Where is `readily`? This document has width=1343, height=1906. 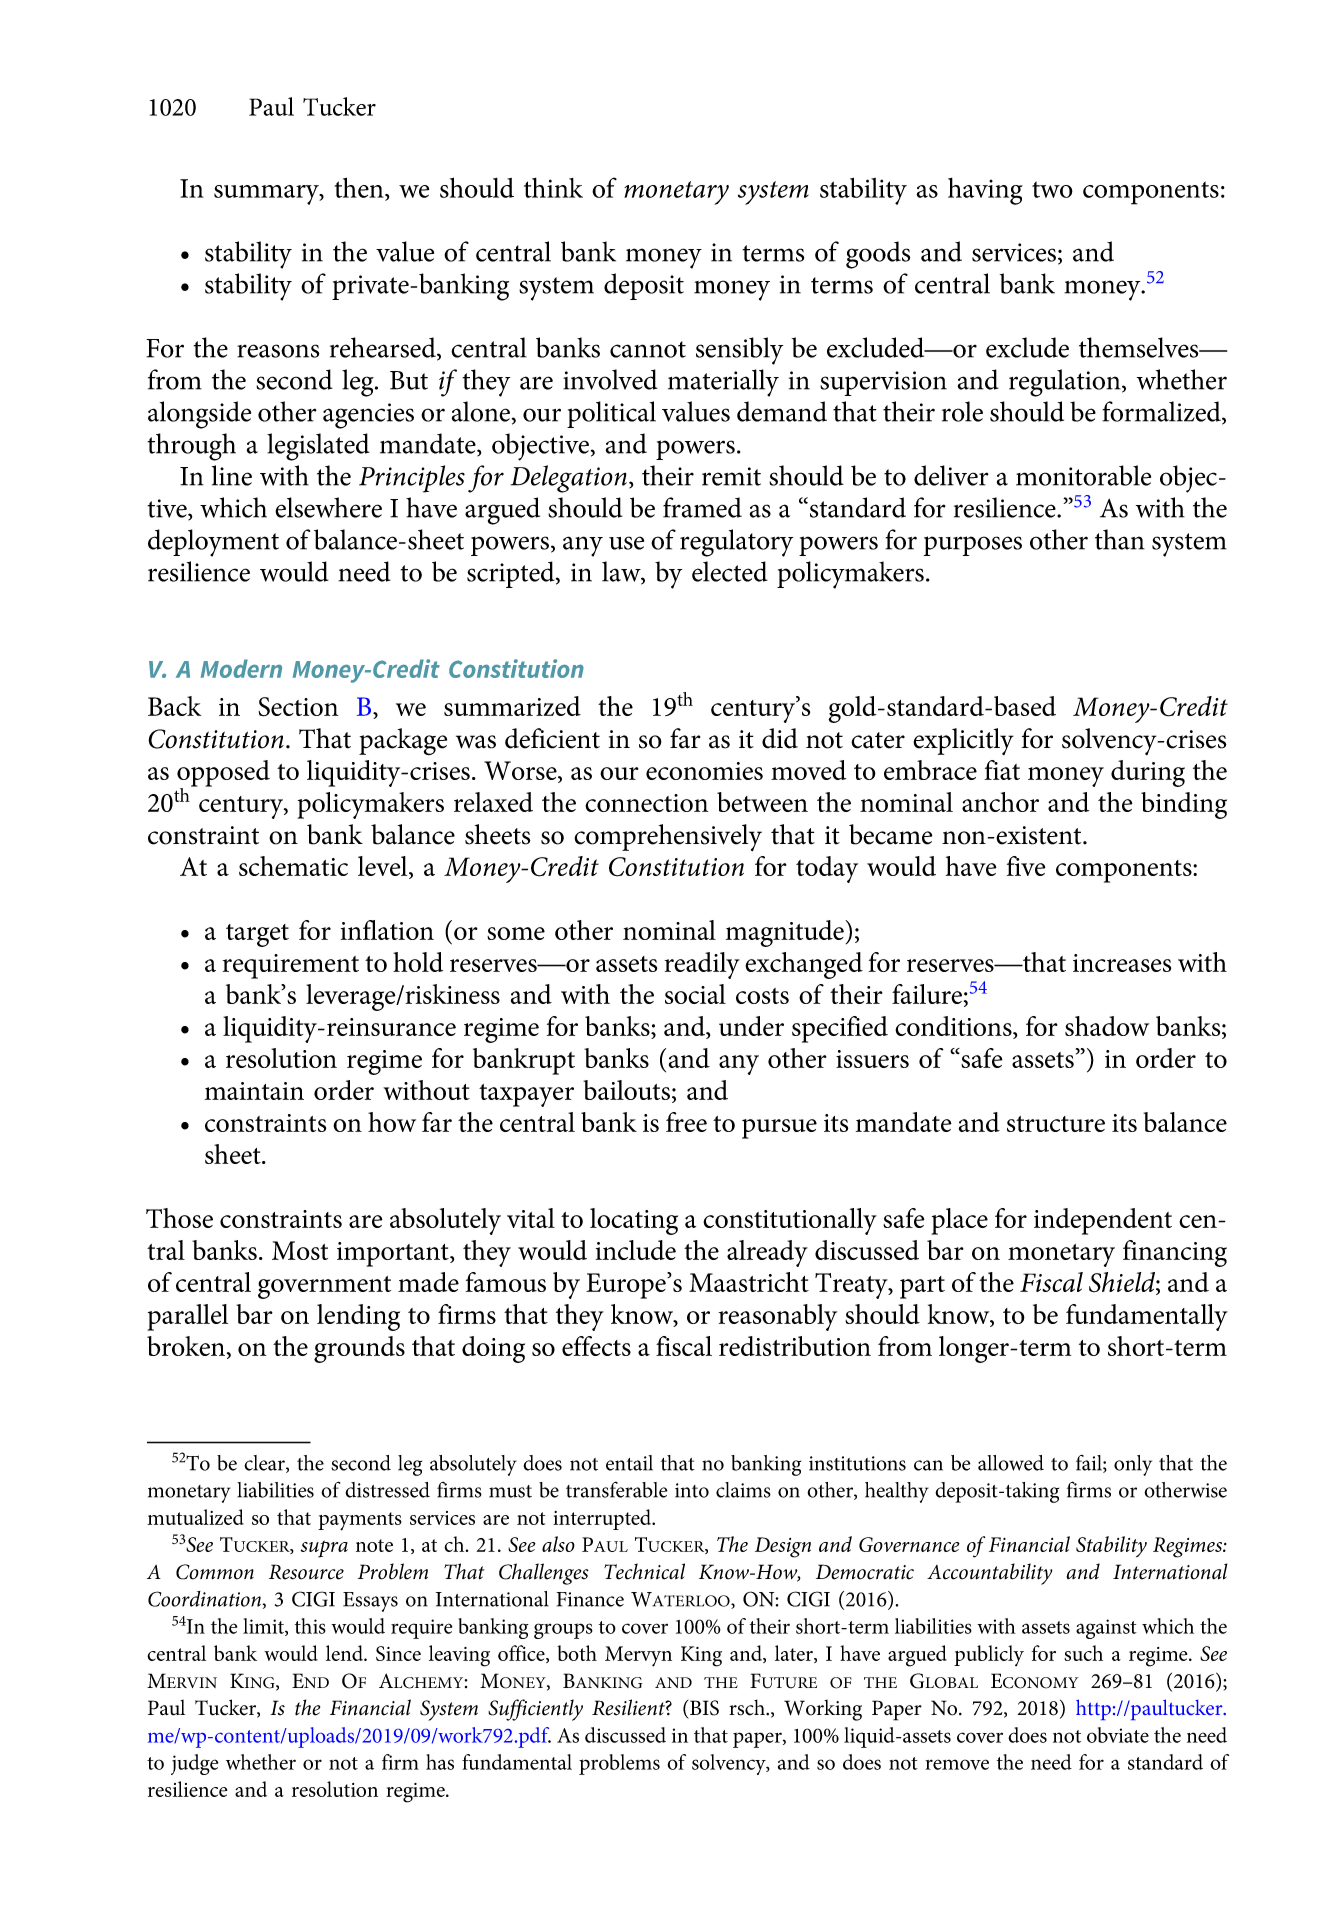
readily is located at coordinates (702, 965).
